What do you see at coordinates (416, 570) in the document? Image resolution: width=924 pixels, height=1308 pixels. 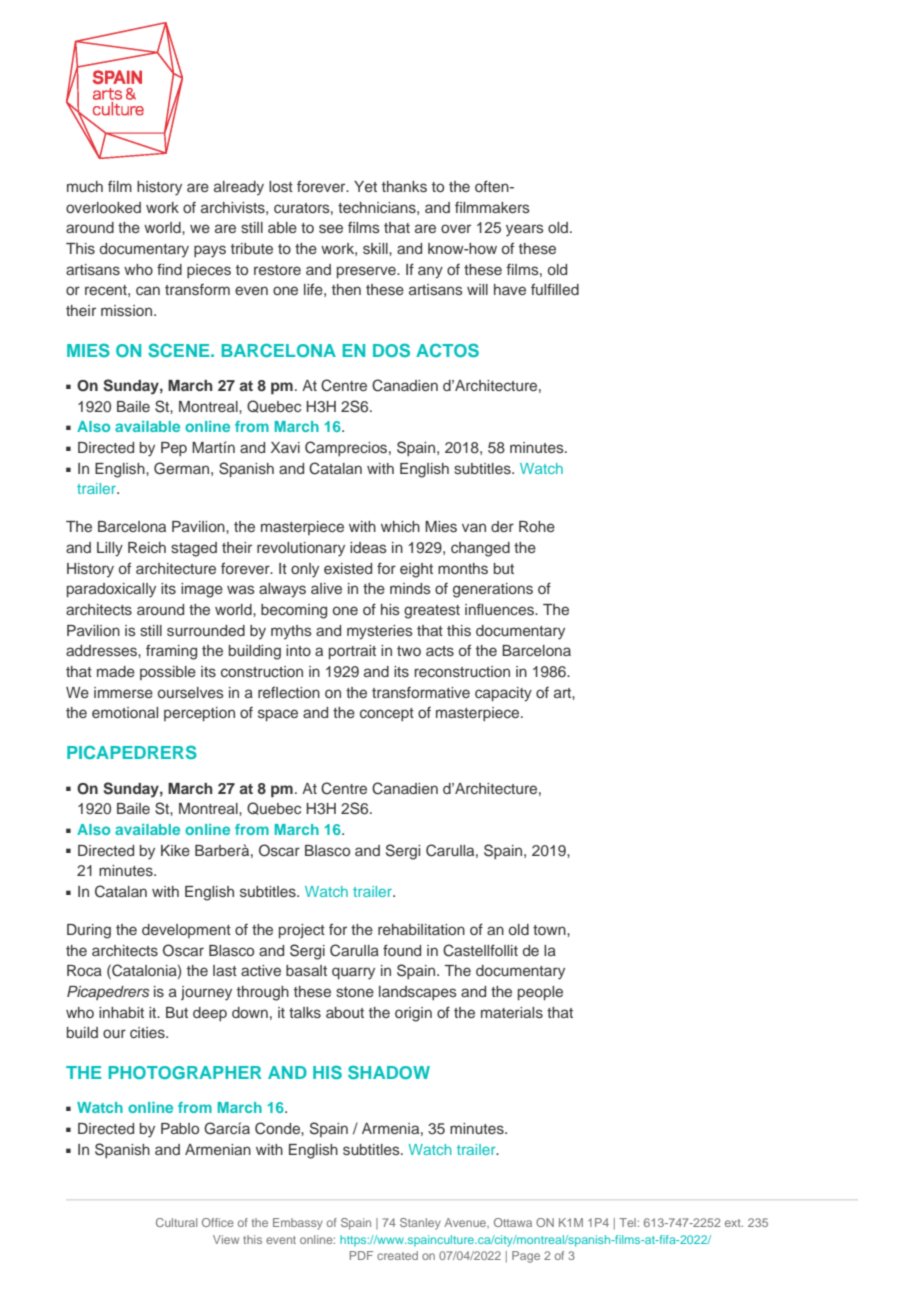 I see `eight` at bounding box center [416, 570].
